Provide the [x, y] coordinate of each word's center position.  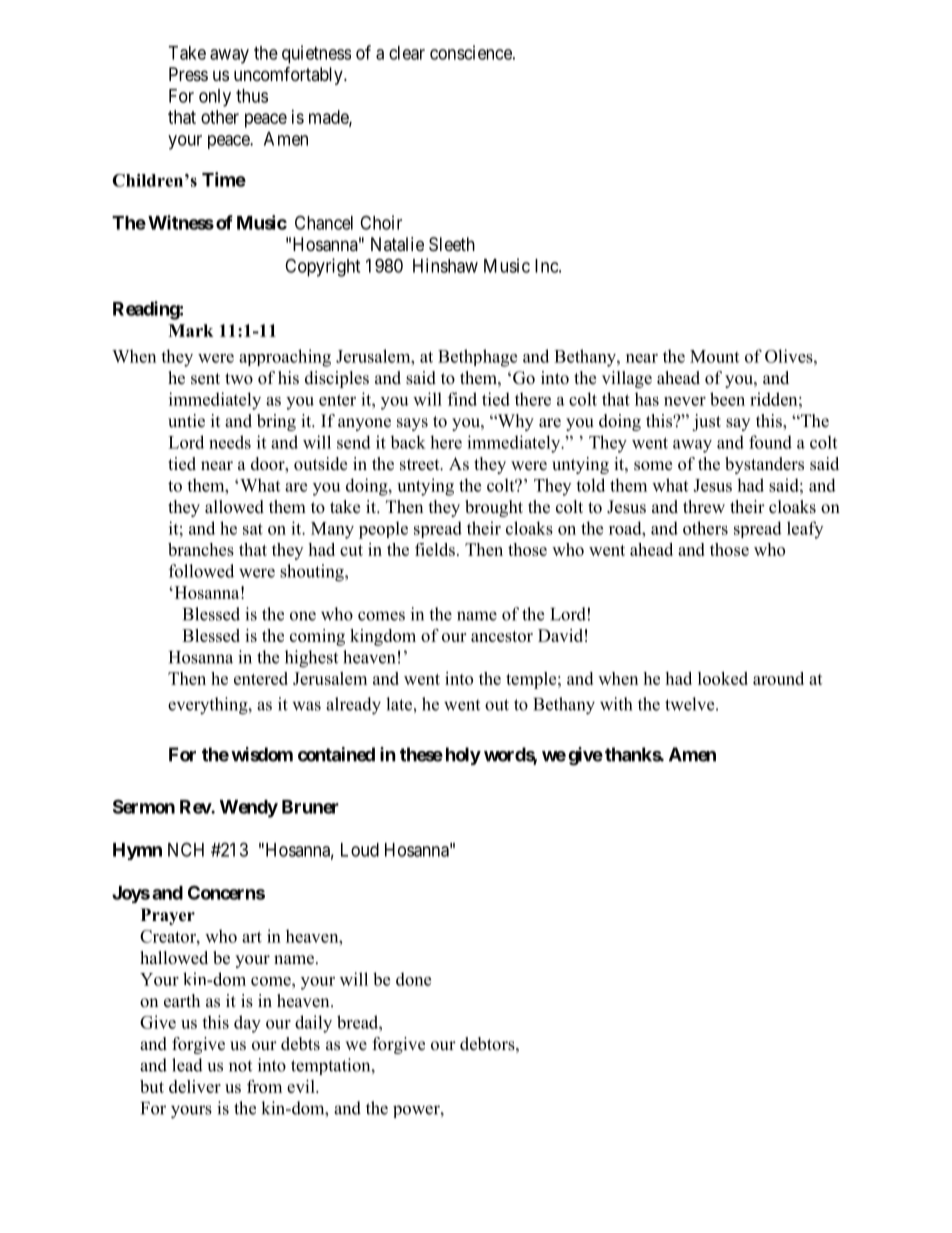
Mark [191, 330]
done [413, 979]
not [240, 1066]
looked [723, 678]
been [727, 399]
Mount [714, 356]
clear [407, 53]
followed [201, 571]
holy [463, 756]
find [462, 399]
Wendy [249, 809]
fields [435, 549]
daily [313, 1024]
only [215, 98]
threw [704, 507]
